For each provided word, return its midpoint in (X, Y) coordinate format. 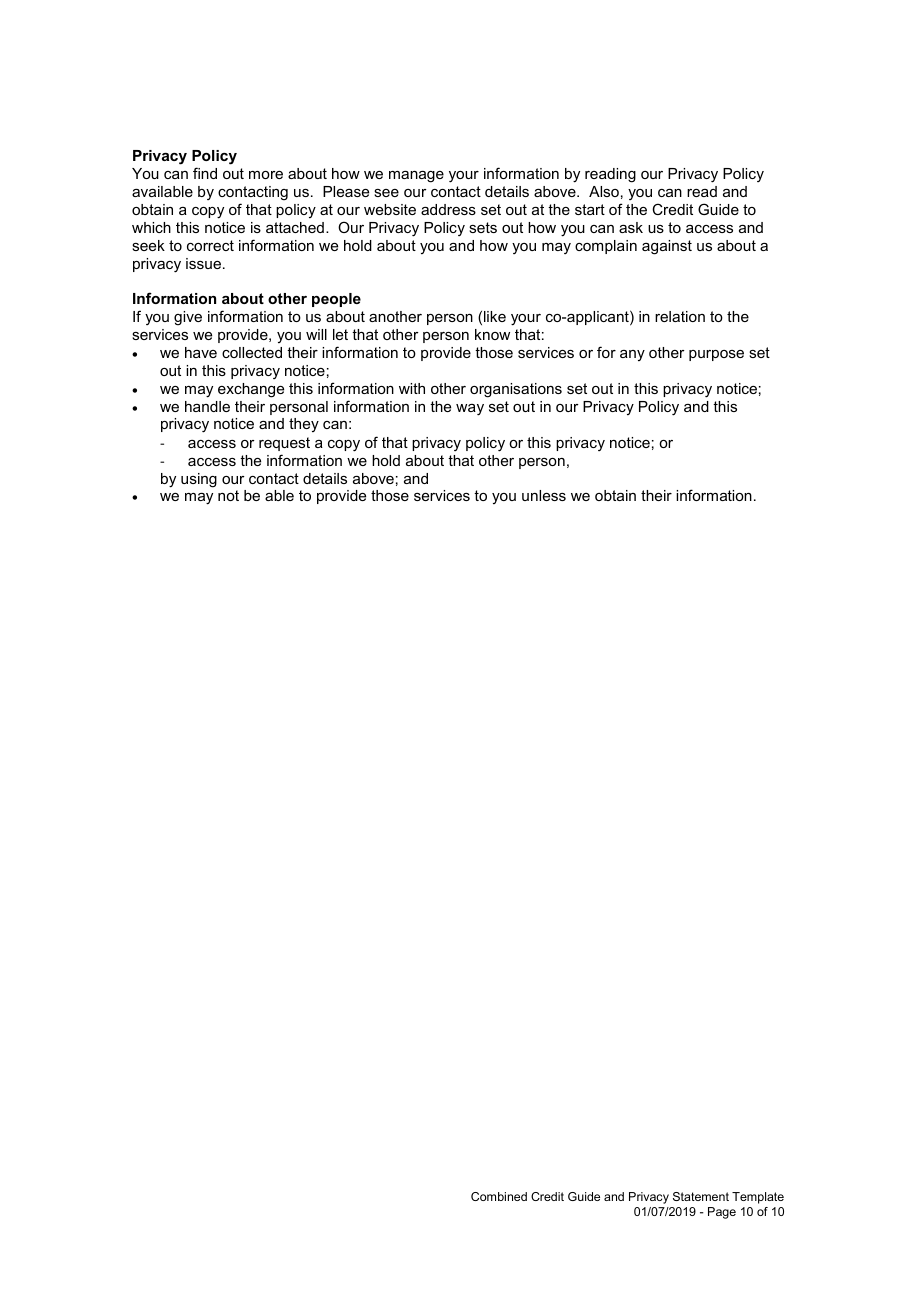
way (470, 410)
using (199, 480)
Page (722, 1213)
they (304, 425)
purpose (716, 355)
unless (544, 495)
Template (758, 1198)
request (284, 444)
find (205, 173)
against (667, 247)
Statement (701, 1196)
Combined (499, 1196)
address (448, 209)
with (412, 388)
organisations (516, 390)
